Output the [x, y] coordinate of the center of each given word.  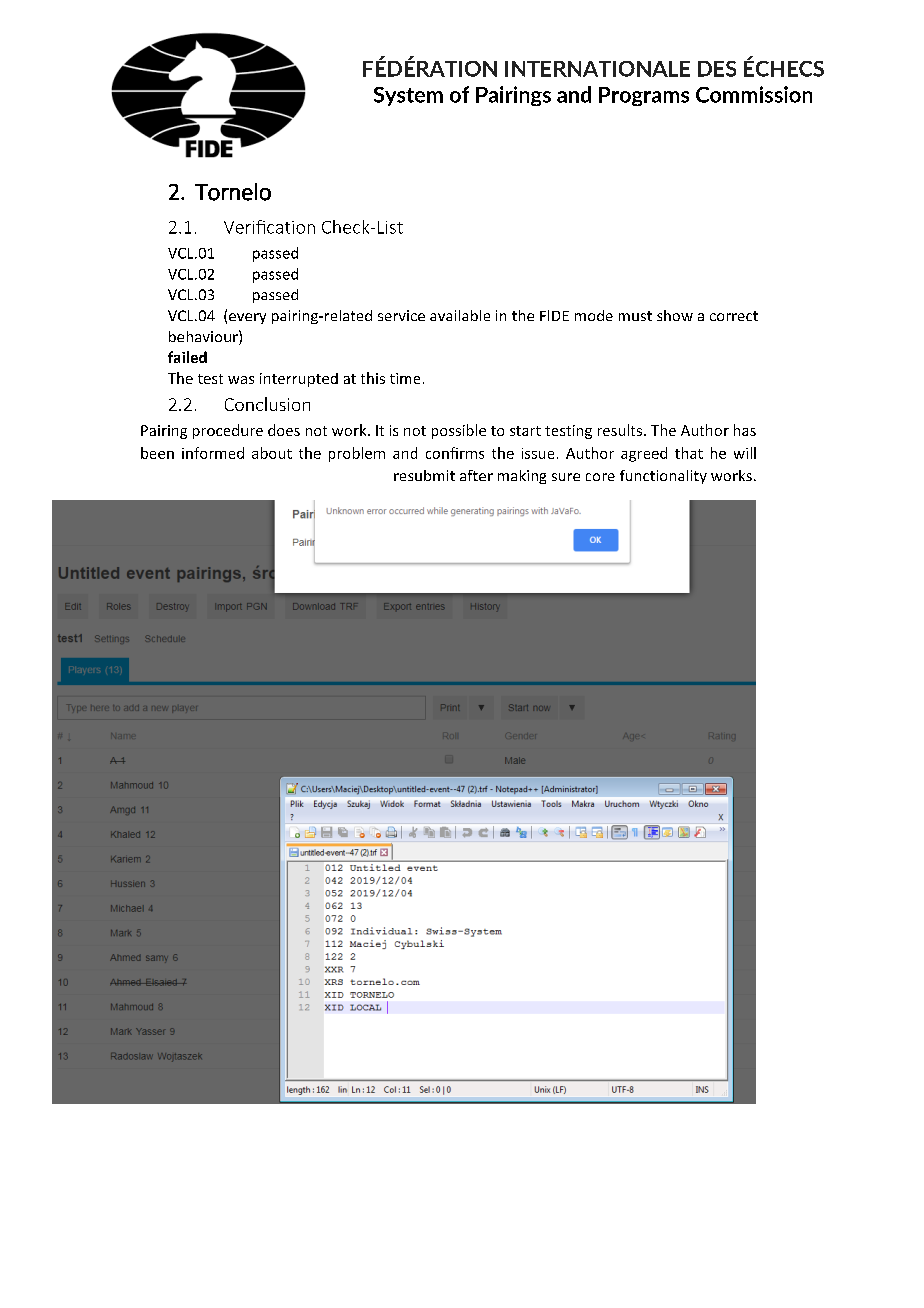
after [476, 475]
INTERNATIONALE [597, 69]
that [689, 453]
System [408, 96]
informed [213, 453]
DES [717, 69]
